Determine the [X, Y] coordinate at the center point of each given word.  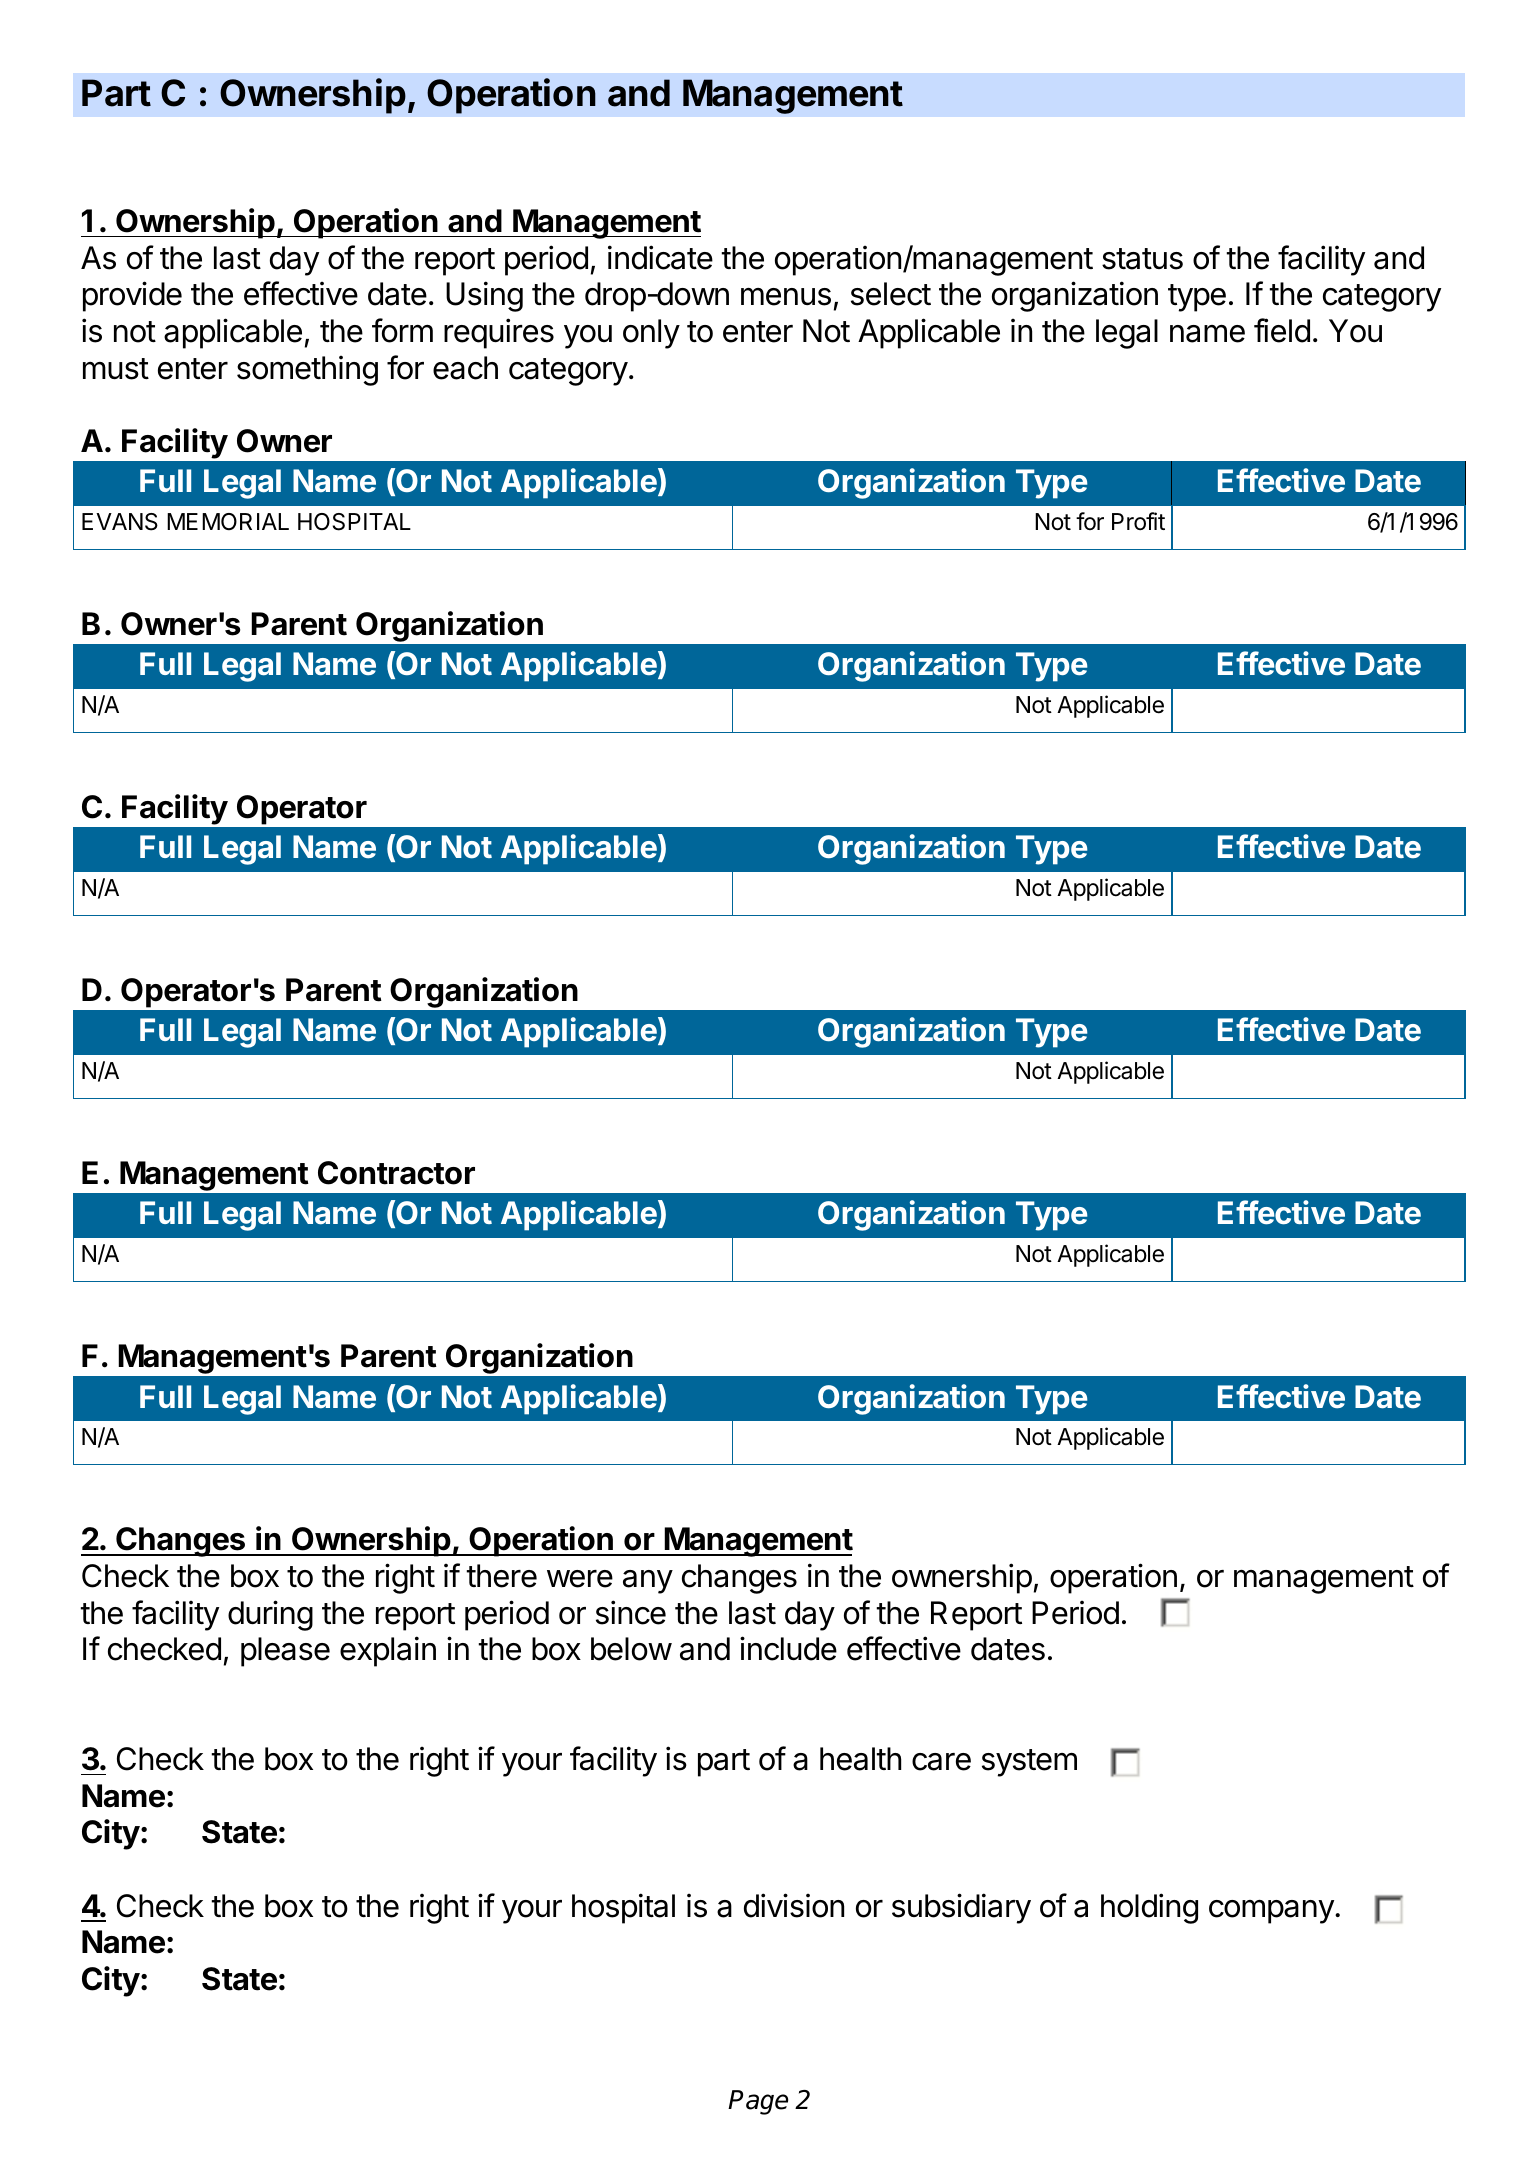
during [270, 1615]
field [1282, 330]
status [1142, 259]
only [651, 334]
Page [758, 2102]
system [1029, 1763]
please [285, 1652]
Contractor [396, 1173]
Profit [1138, 521]
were [580, 1579]
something [307, 371]
